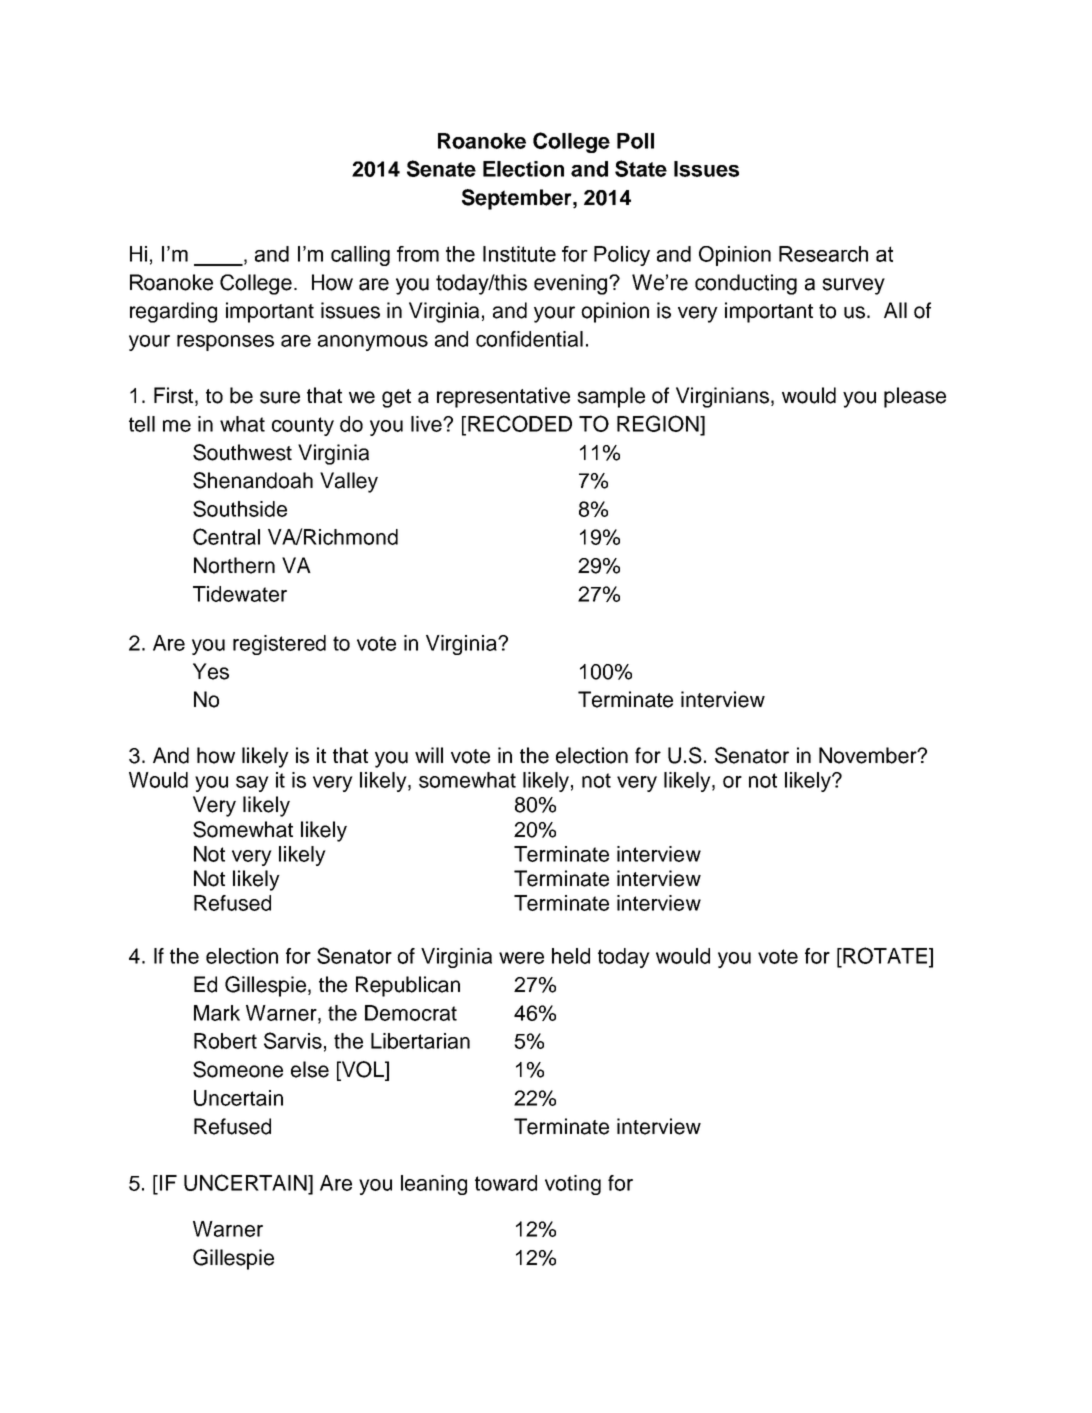 Image resolution: width=1092 pixels, height=1413 pixels. I want to click on Southwest, so click(242, 452).
